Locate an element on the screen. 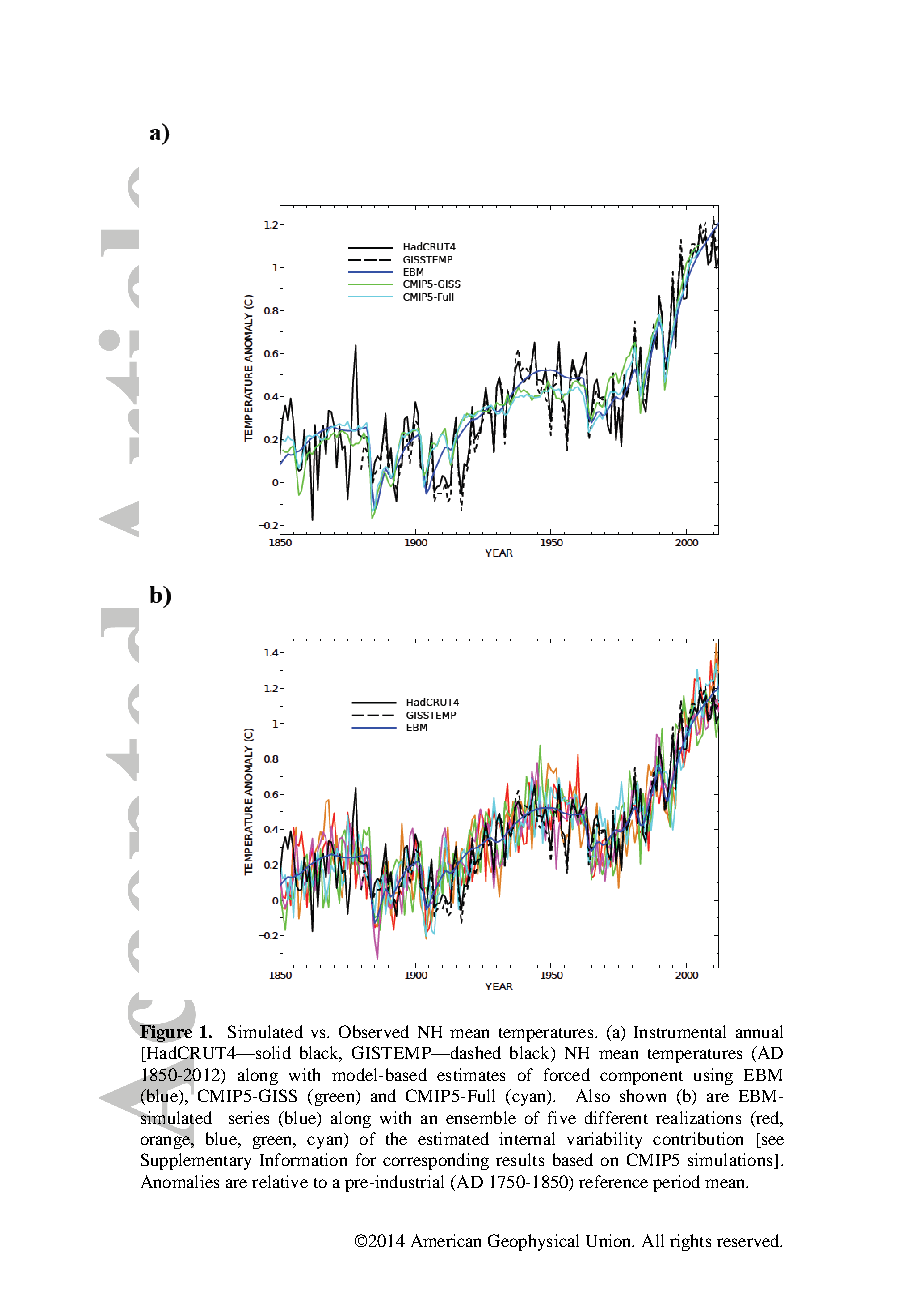  estimated is located at coordinates (453, 1138).
